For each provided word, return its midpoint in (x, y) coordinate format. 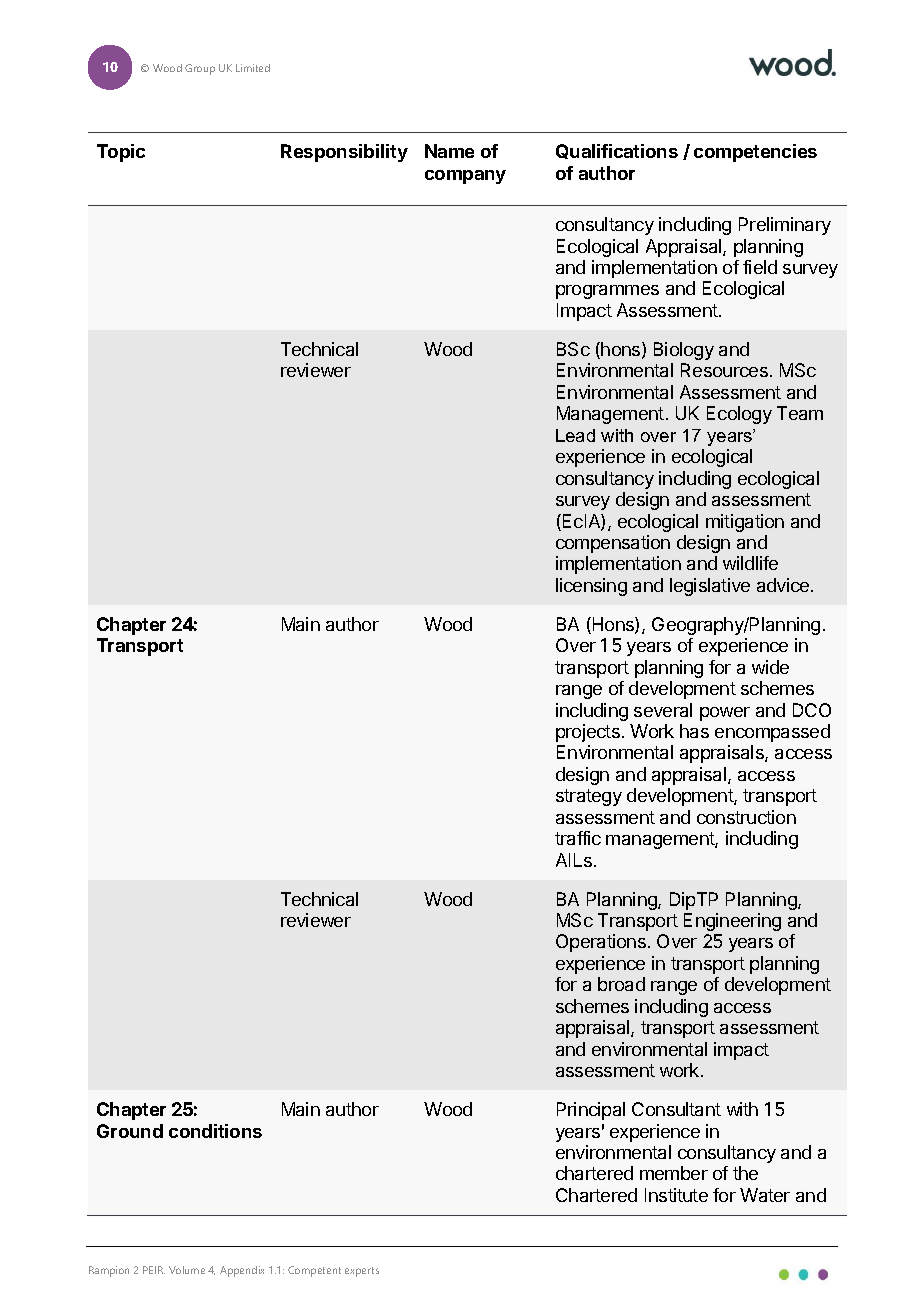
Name (449, 151)
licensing (591, 587)
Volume (187, 1270)
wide (770, 667)
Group (200, 69)
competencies (755, 153)
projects (588, 733)
